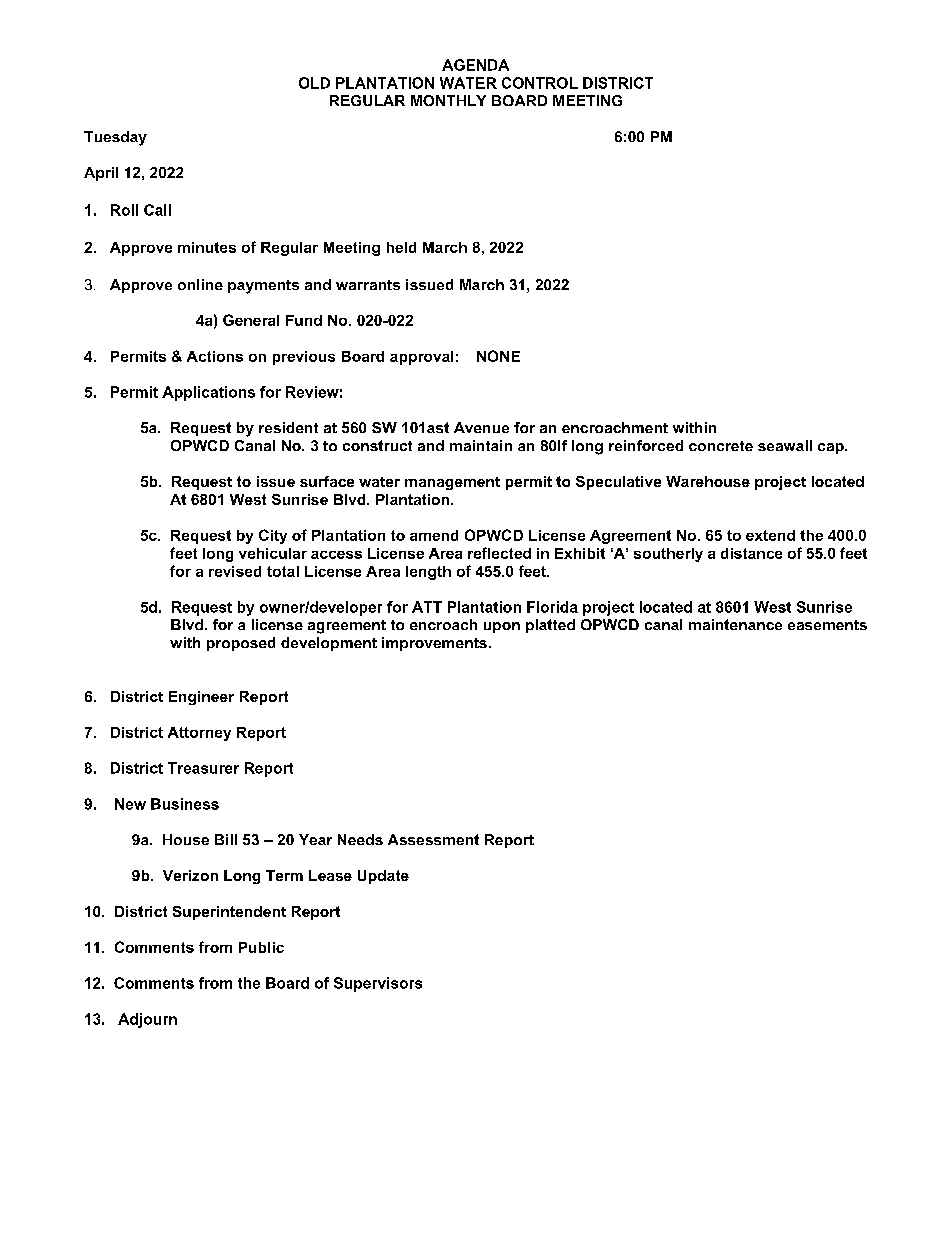  Describe the element at coordinates (115, 138) in the screenshot. I see `Tuesday` at that location.
